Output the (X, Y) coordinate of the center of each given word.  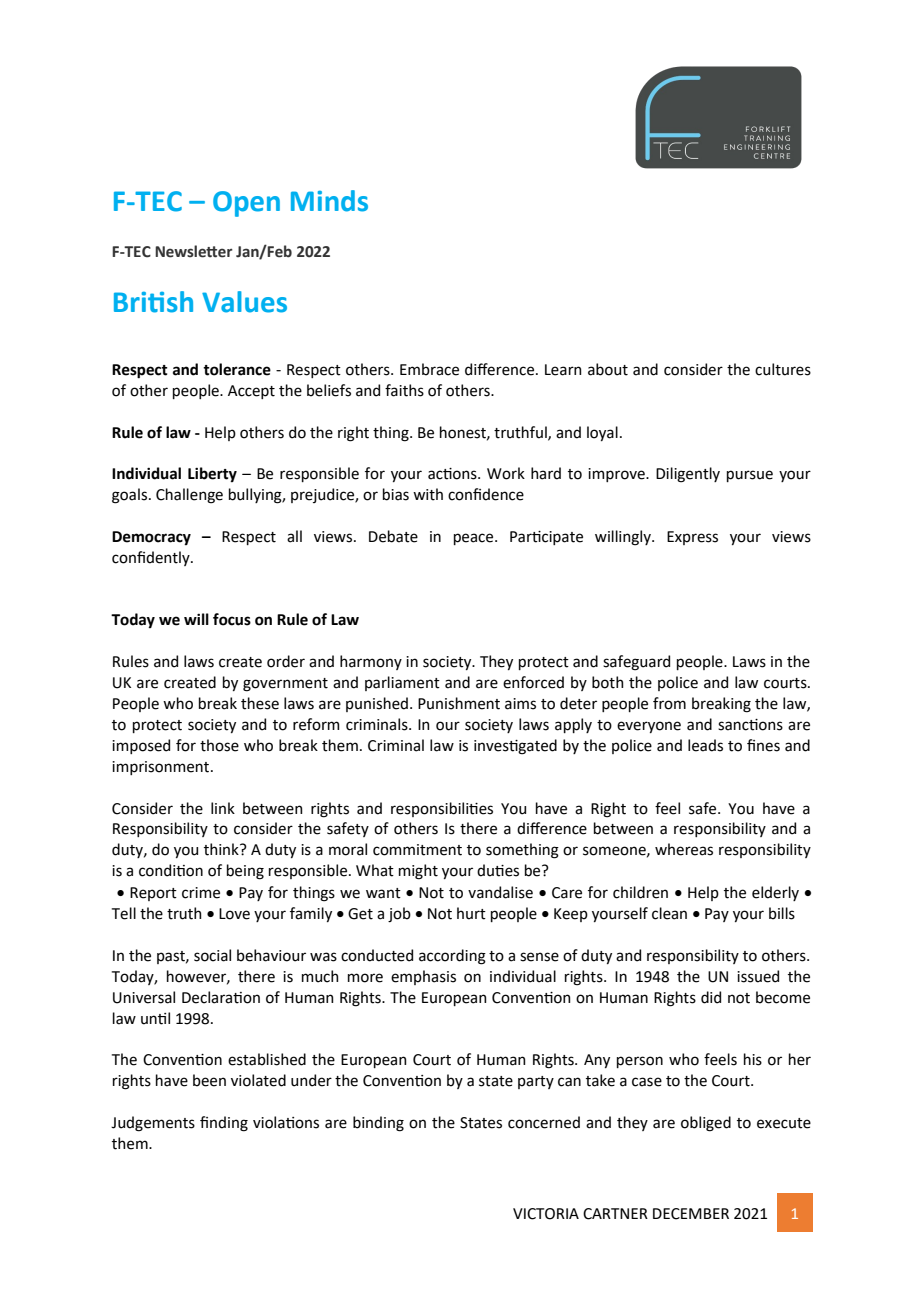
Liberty (212, 474)
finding (224, 1124)
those (219, 745)
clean (669, 913)
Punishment (459, 703)
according (452, 957)
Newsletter (194, 251)
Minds (329, 201)
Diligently (688, 475)
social (212, 955)
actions (453, 474)
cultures (783, 369)
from (669, 703)
